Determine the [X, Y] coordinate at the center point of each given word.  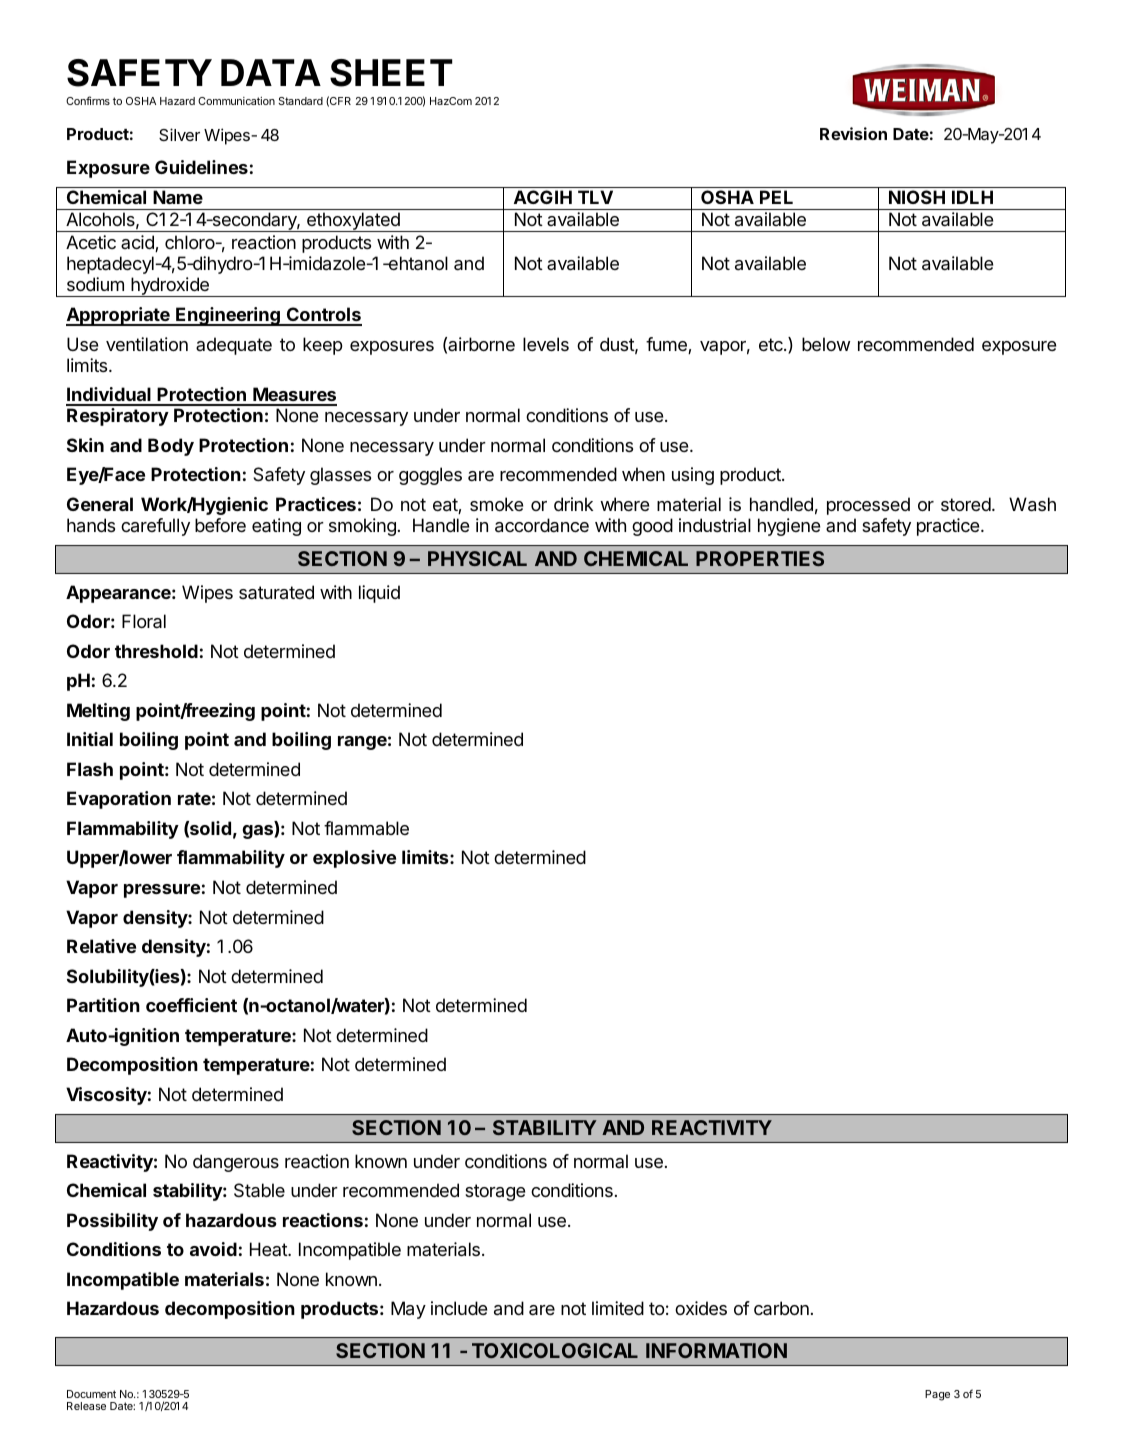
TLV [595, 197]
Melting [98, 712]
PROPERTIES [760, 558]
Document [91, 1394]
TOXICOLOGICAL [555, 1350]
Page [937, 1395]
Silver [179, 134]
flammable [366, 828]
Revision [853, 133]
